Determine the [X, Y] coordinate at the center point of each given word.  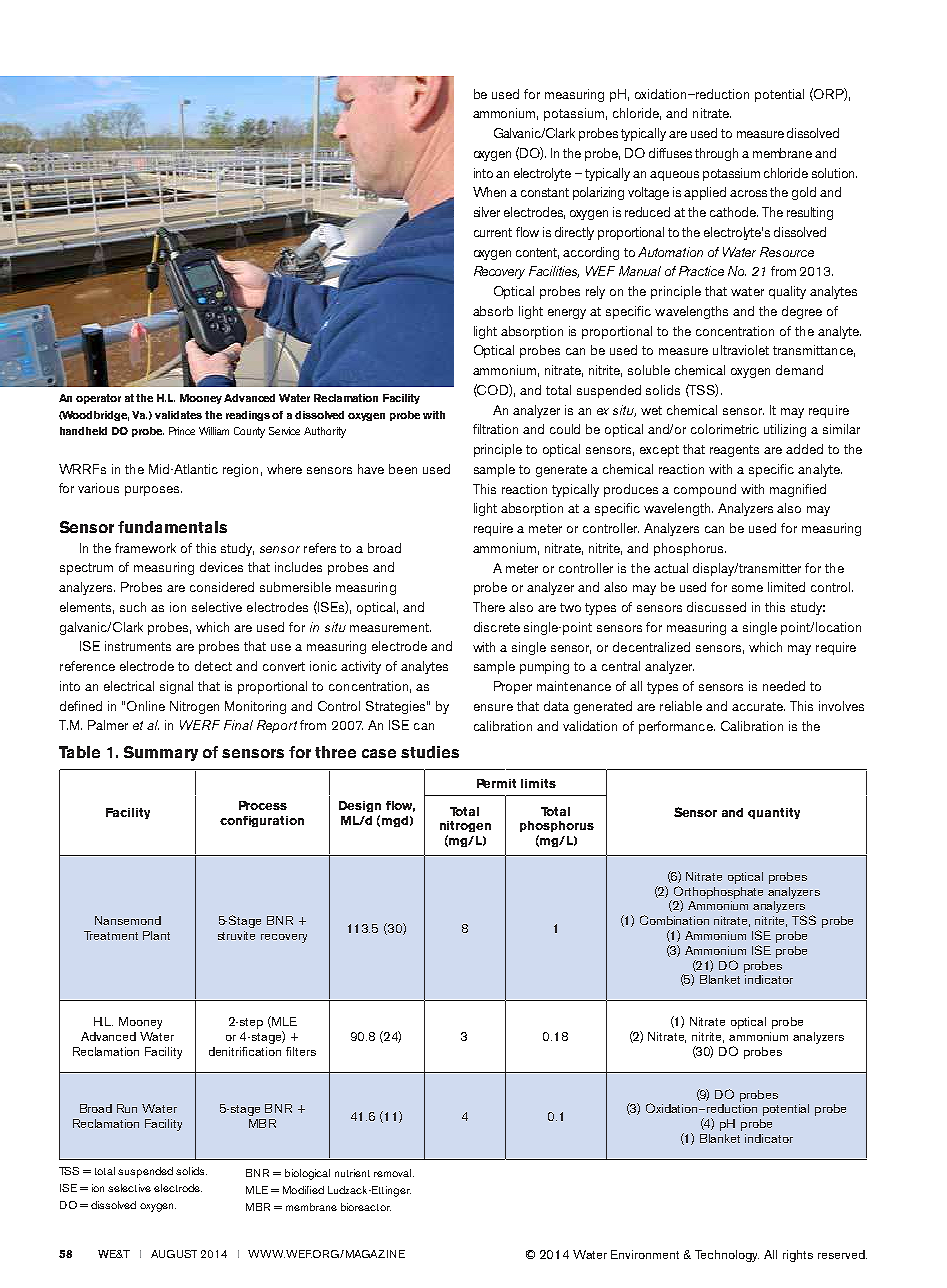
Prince [182, 431]
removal [392, 1173]
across [748, 193]
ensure [493, 707]
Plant [156, 935]
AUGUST [174, 1254]
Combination [674, 920]
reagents [734, 451]
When [489, 192]
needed [784, 686]
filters [301, 1051]
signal [176, 687]
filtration [495, 429]
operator [98, 399]
